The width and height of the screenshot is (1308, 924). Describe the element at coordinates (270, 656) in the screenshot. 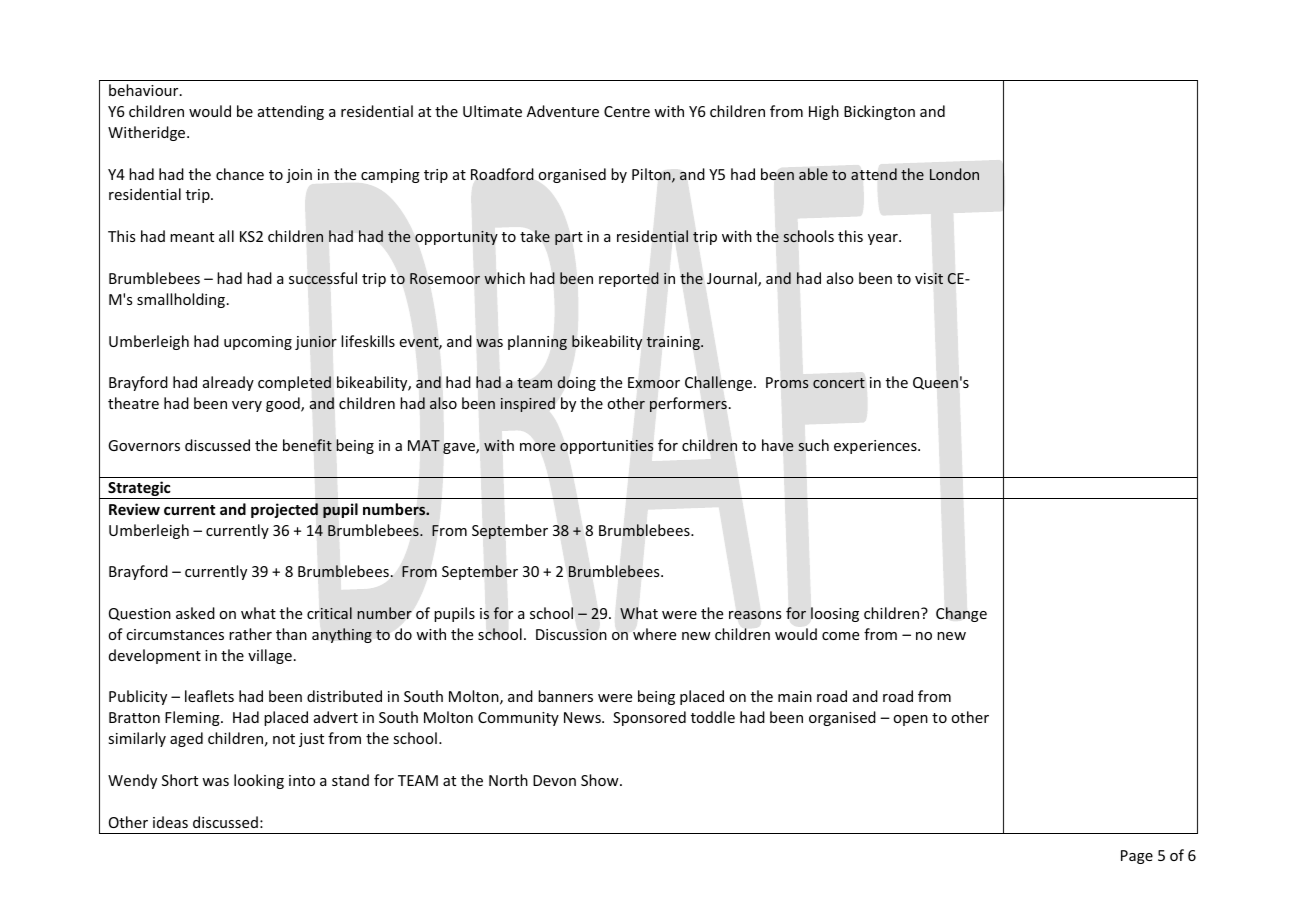

I see `village` at that location.
